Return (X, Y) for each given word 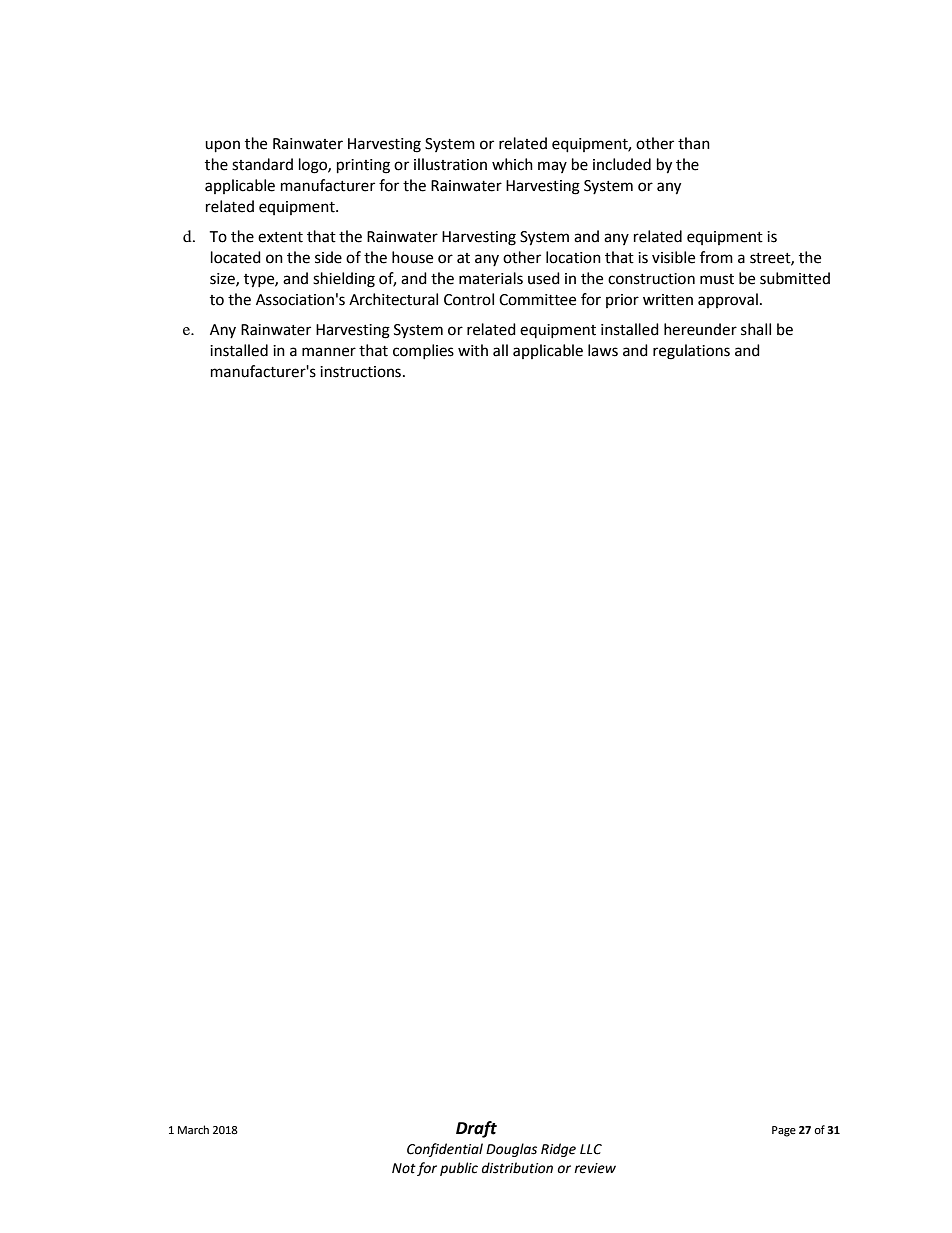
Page (784, 1131)
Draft (476, 1129)
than (694, 143)
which (512, 164)
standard (262, 164)
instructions (360, 372)
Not (404, 1168)
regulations (691, 352)
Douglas (511, 1150)
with (473, 350)
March (193, 1129)
